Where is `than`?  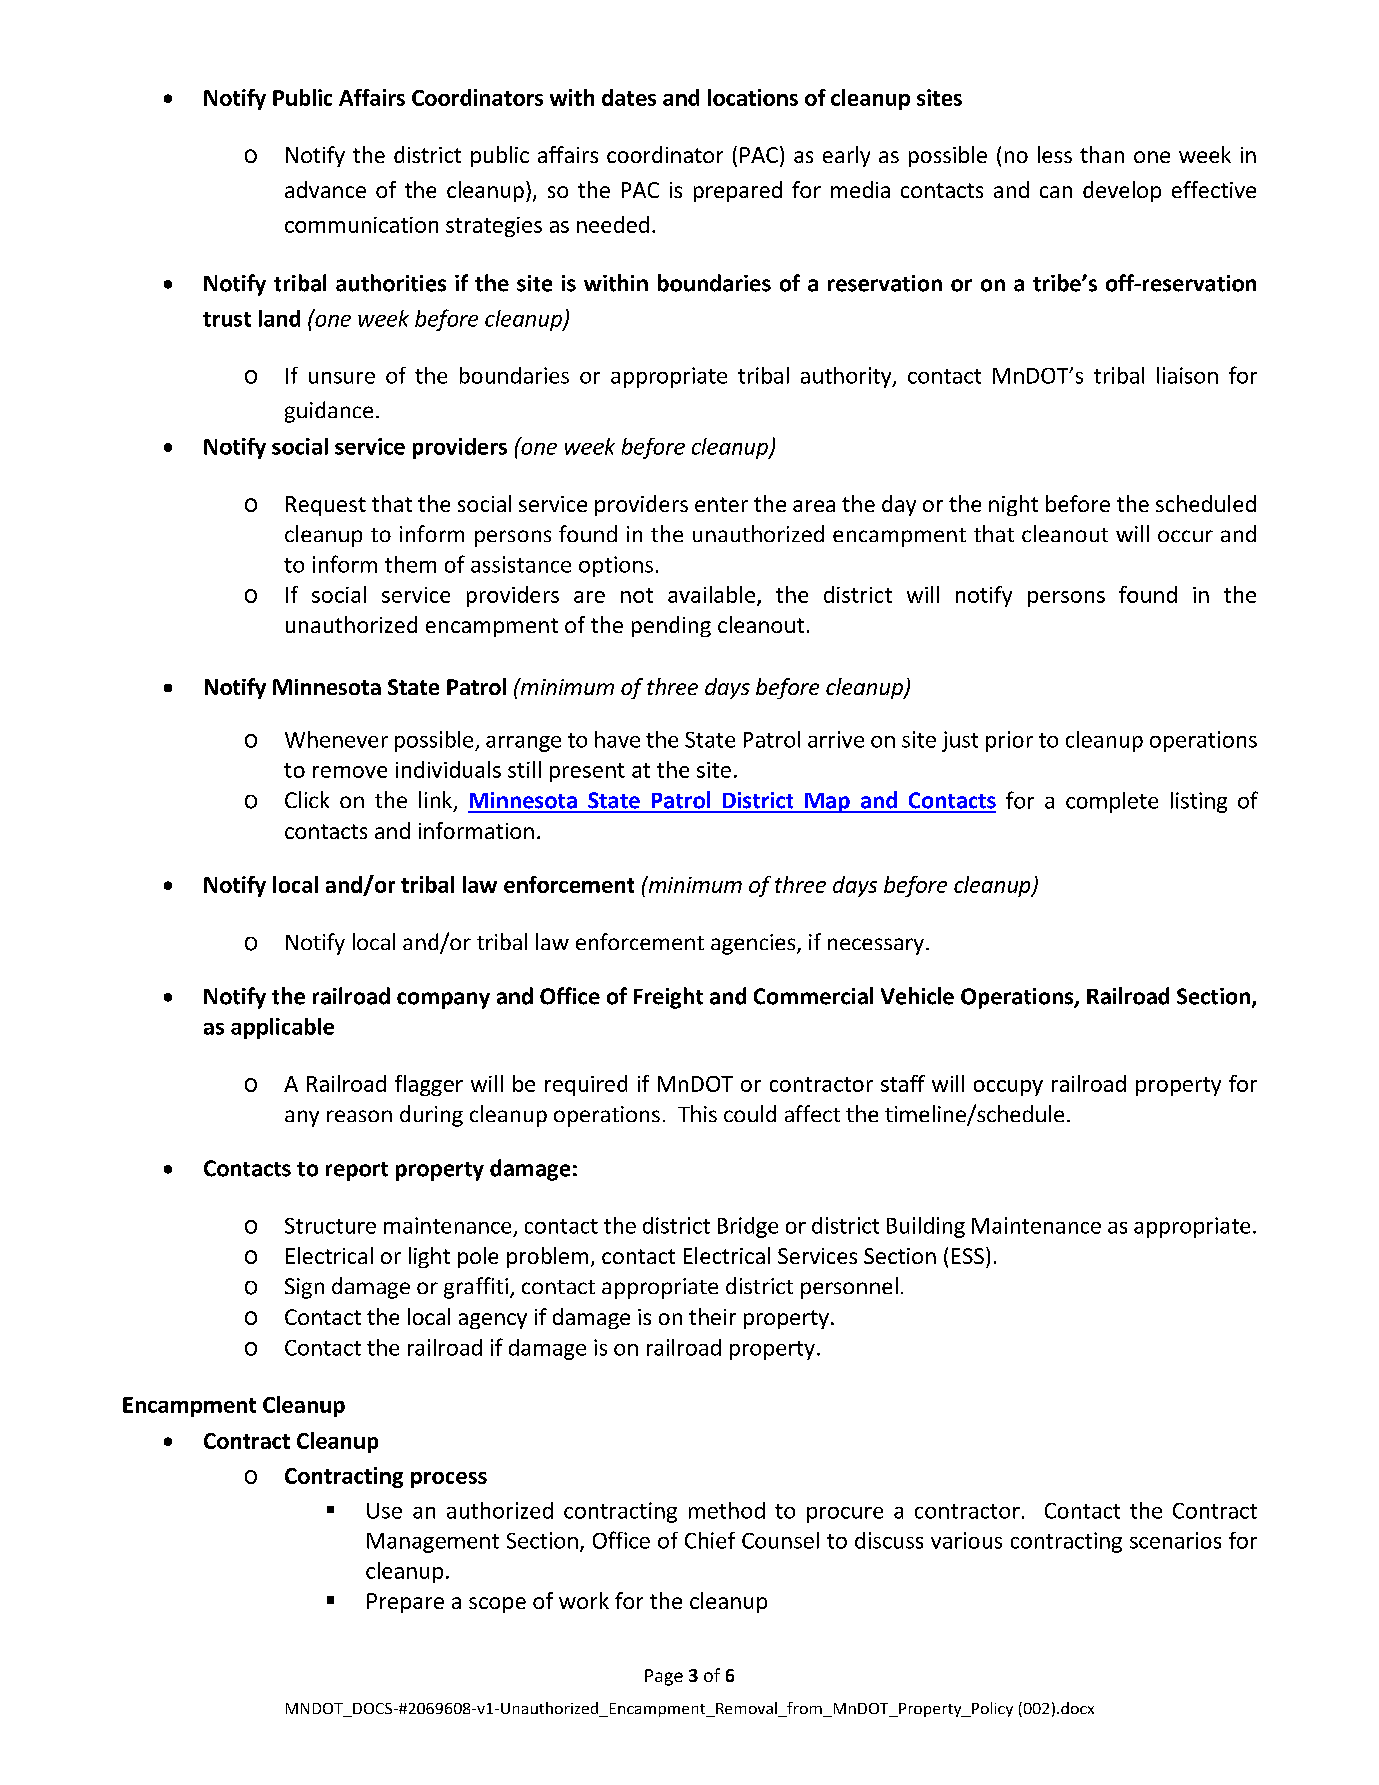
than is located at coordinates (1102, 154).
